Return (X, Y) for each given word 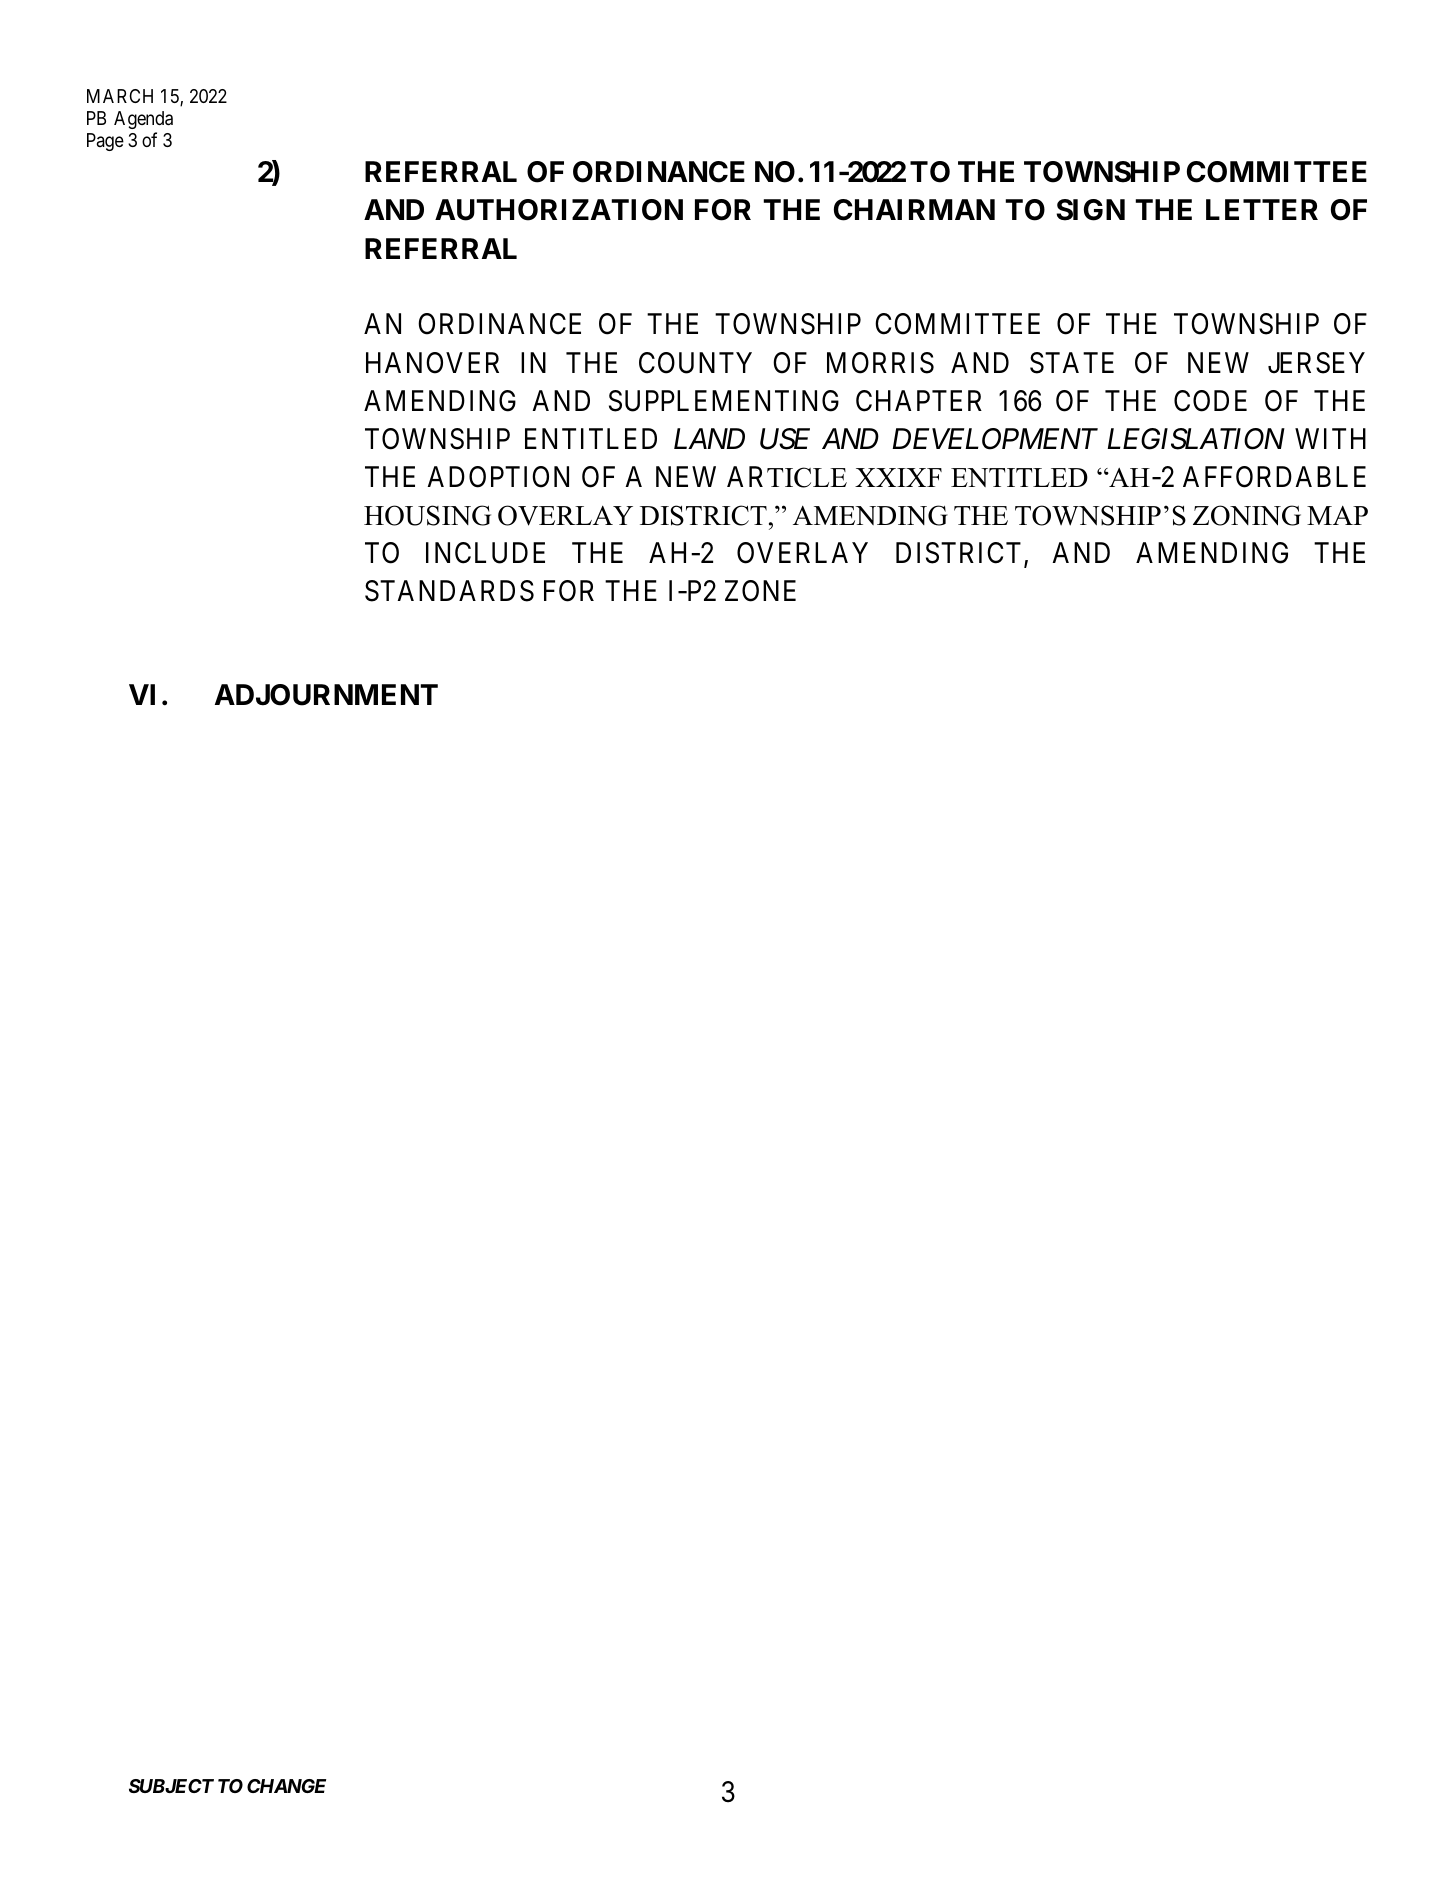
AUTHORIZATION (559, 210)
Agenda (143, 120)
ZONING (1247, 515)
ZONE (760, 591)
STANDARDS (449, 591)
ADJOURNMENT (326, 695)
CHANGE (286, 1786)
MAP (1337, 515)
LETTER (1262, 209)
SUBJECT (171, 1786)
